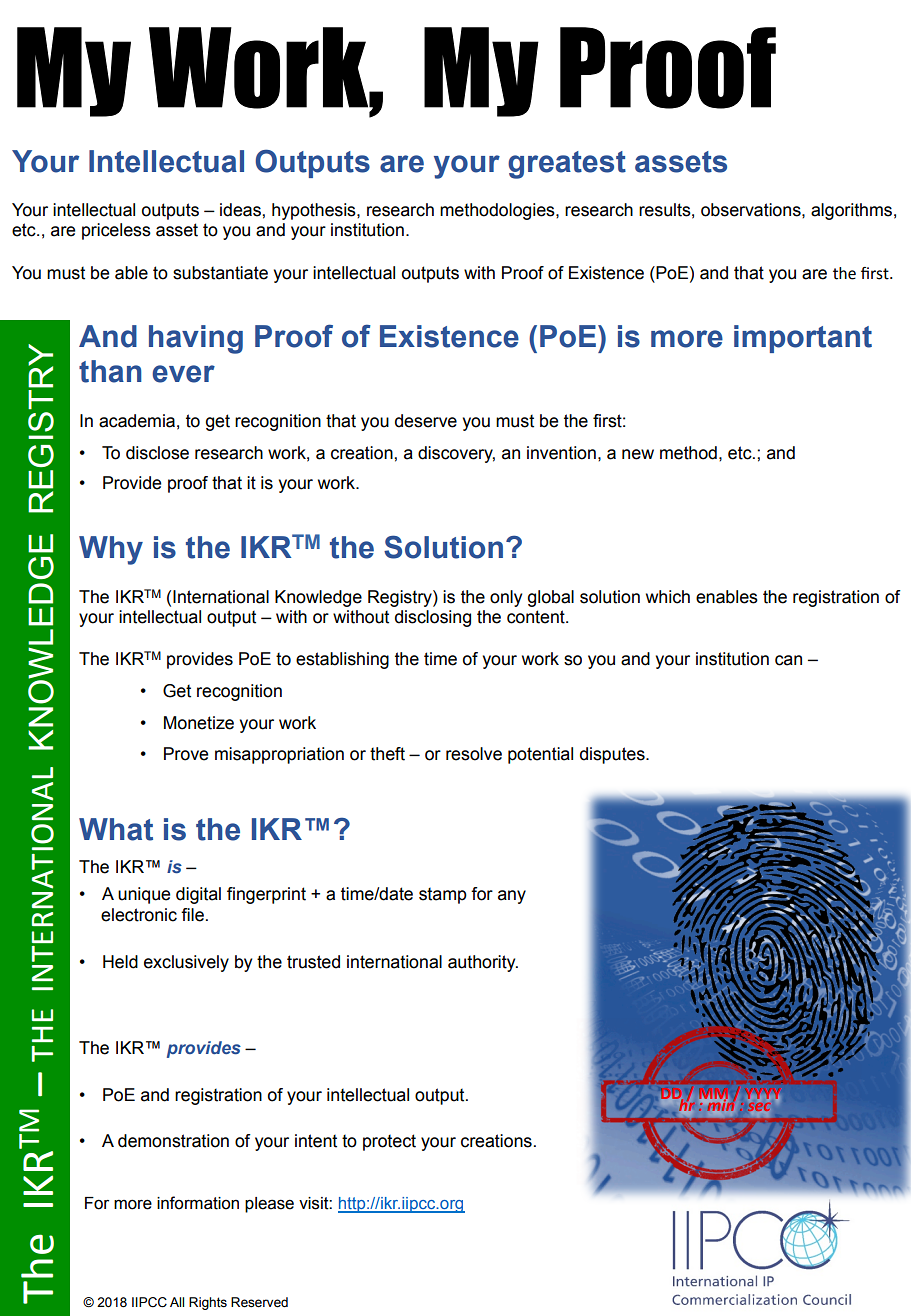  I want to click on intent, so click(316, 1141).
